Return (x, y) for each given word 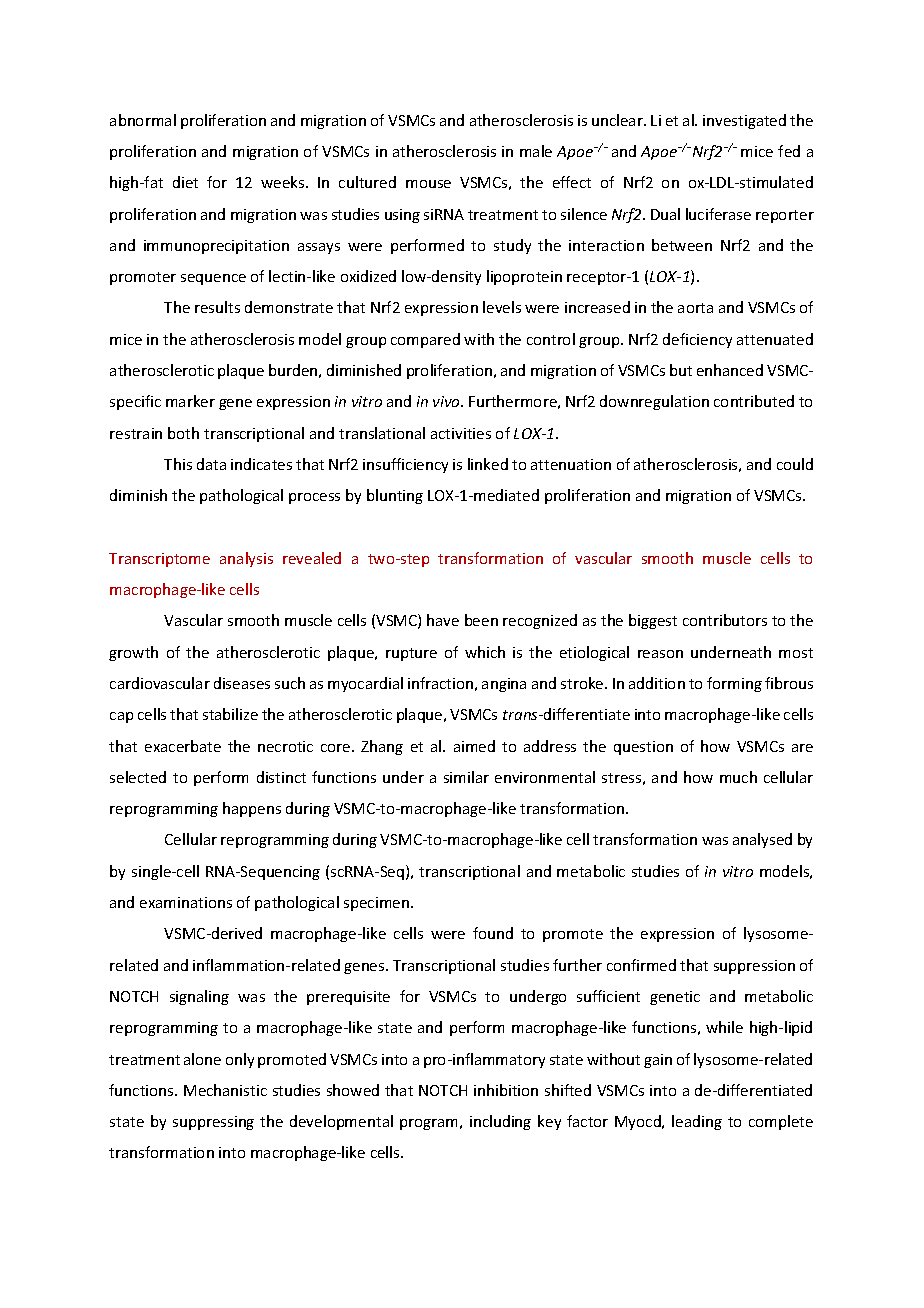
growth (133, 653)
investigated (744, 121)
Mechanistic (225, 1090)
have (443, 620)
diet (185, 182)
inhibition (506, 1090)
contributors (725, 620)
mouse (428, 184)
